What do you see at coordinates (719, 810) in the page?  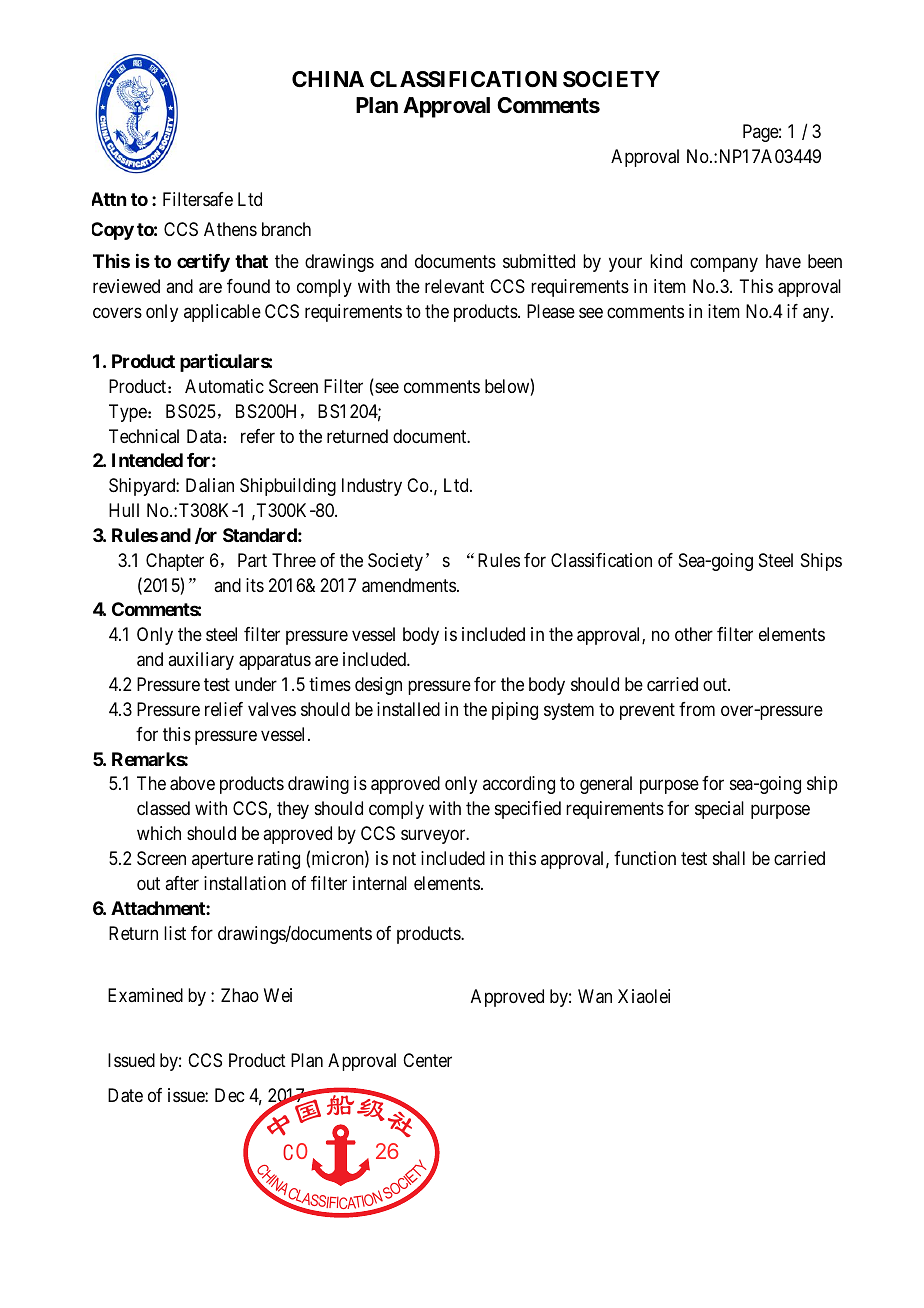 I see `special` at bounding box center [719, 810].
